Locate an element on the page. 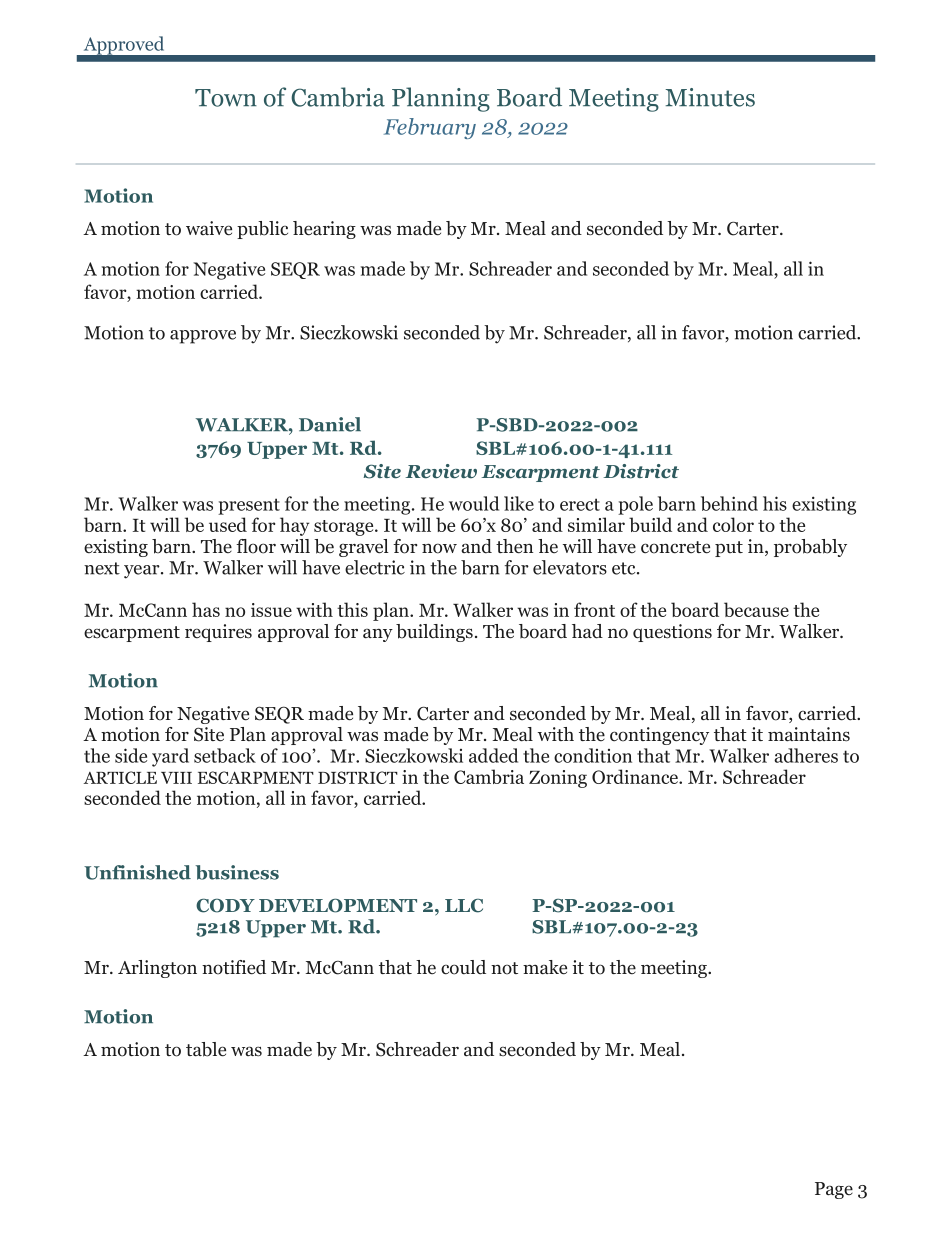  Page is located at coordinates (834, 1190).
